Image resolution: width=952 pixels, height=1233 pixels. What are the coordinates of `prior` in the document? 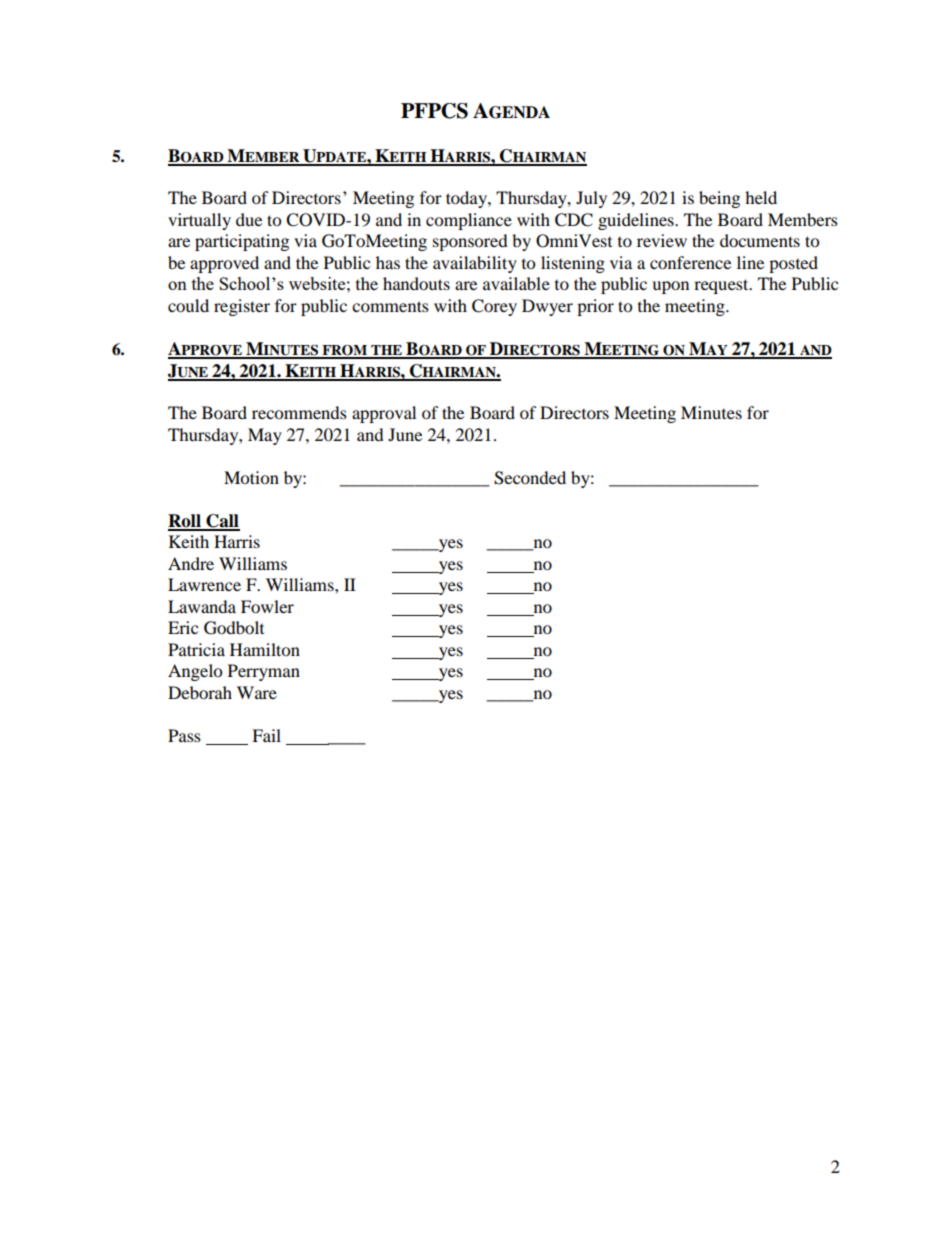 It's located at (595, 307).
